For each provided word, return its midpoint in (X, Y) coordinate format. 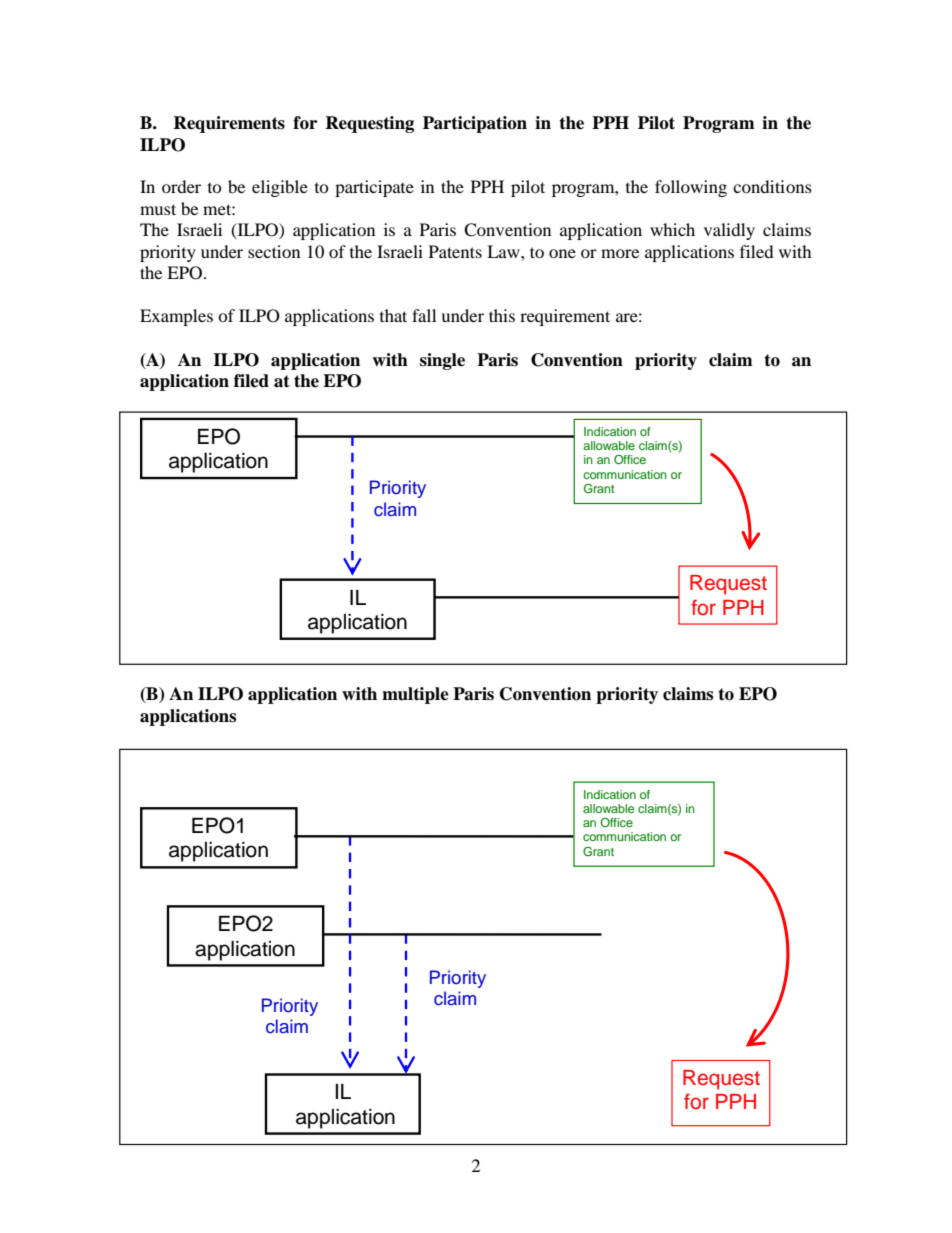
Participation (475, 124)
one (562, 253)
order (181, 186)
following (691, 188)
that (393, 315)
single (442, 361)
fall (424, 315)
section (274, 251)
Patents (455, 251)
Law (504, 251)
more (620, 253)
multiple (415, 695)
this (502, 315)
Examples (176, 317)
